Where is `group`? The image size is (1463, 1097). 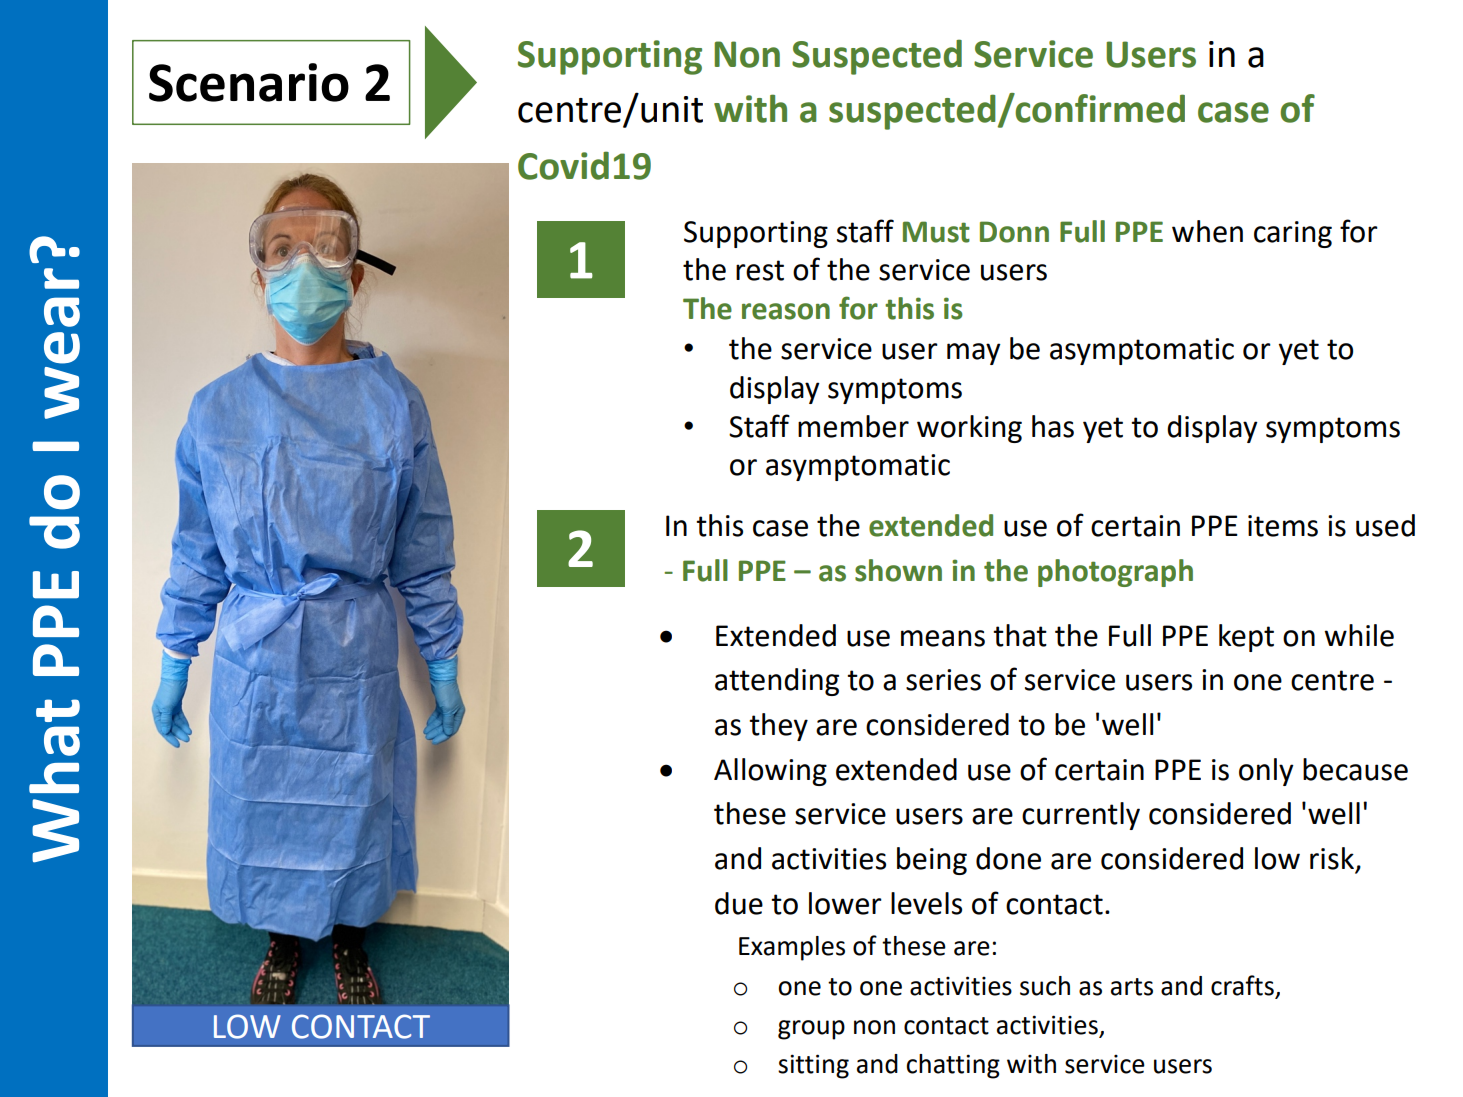 group is located at coordinates (811, 1030).
